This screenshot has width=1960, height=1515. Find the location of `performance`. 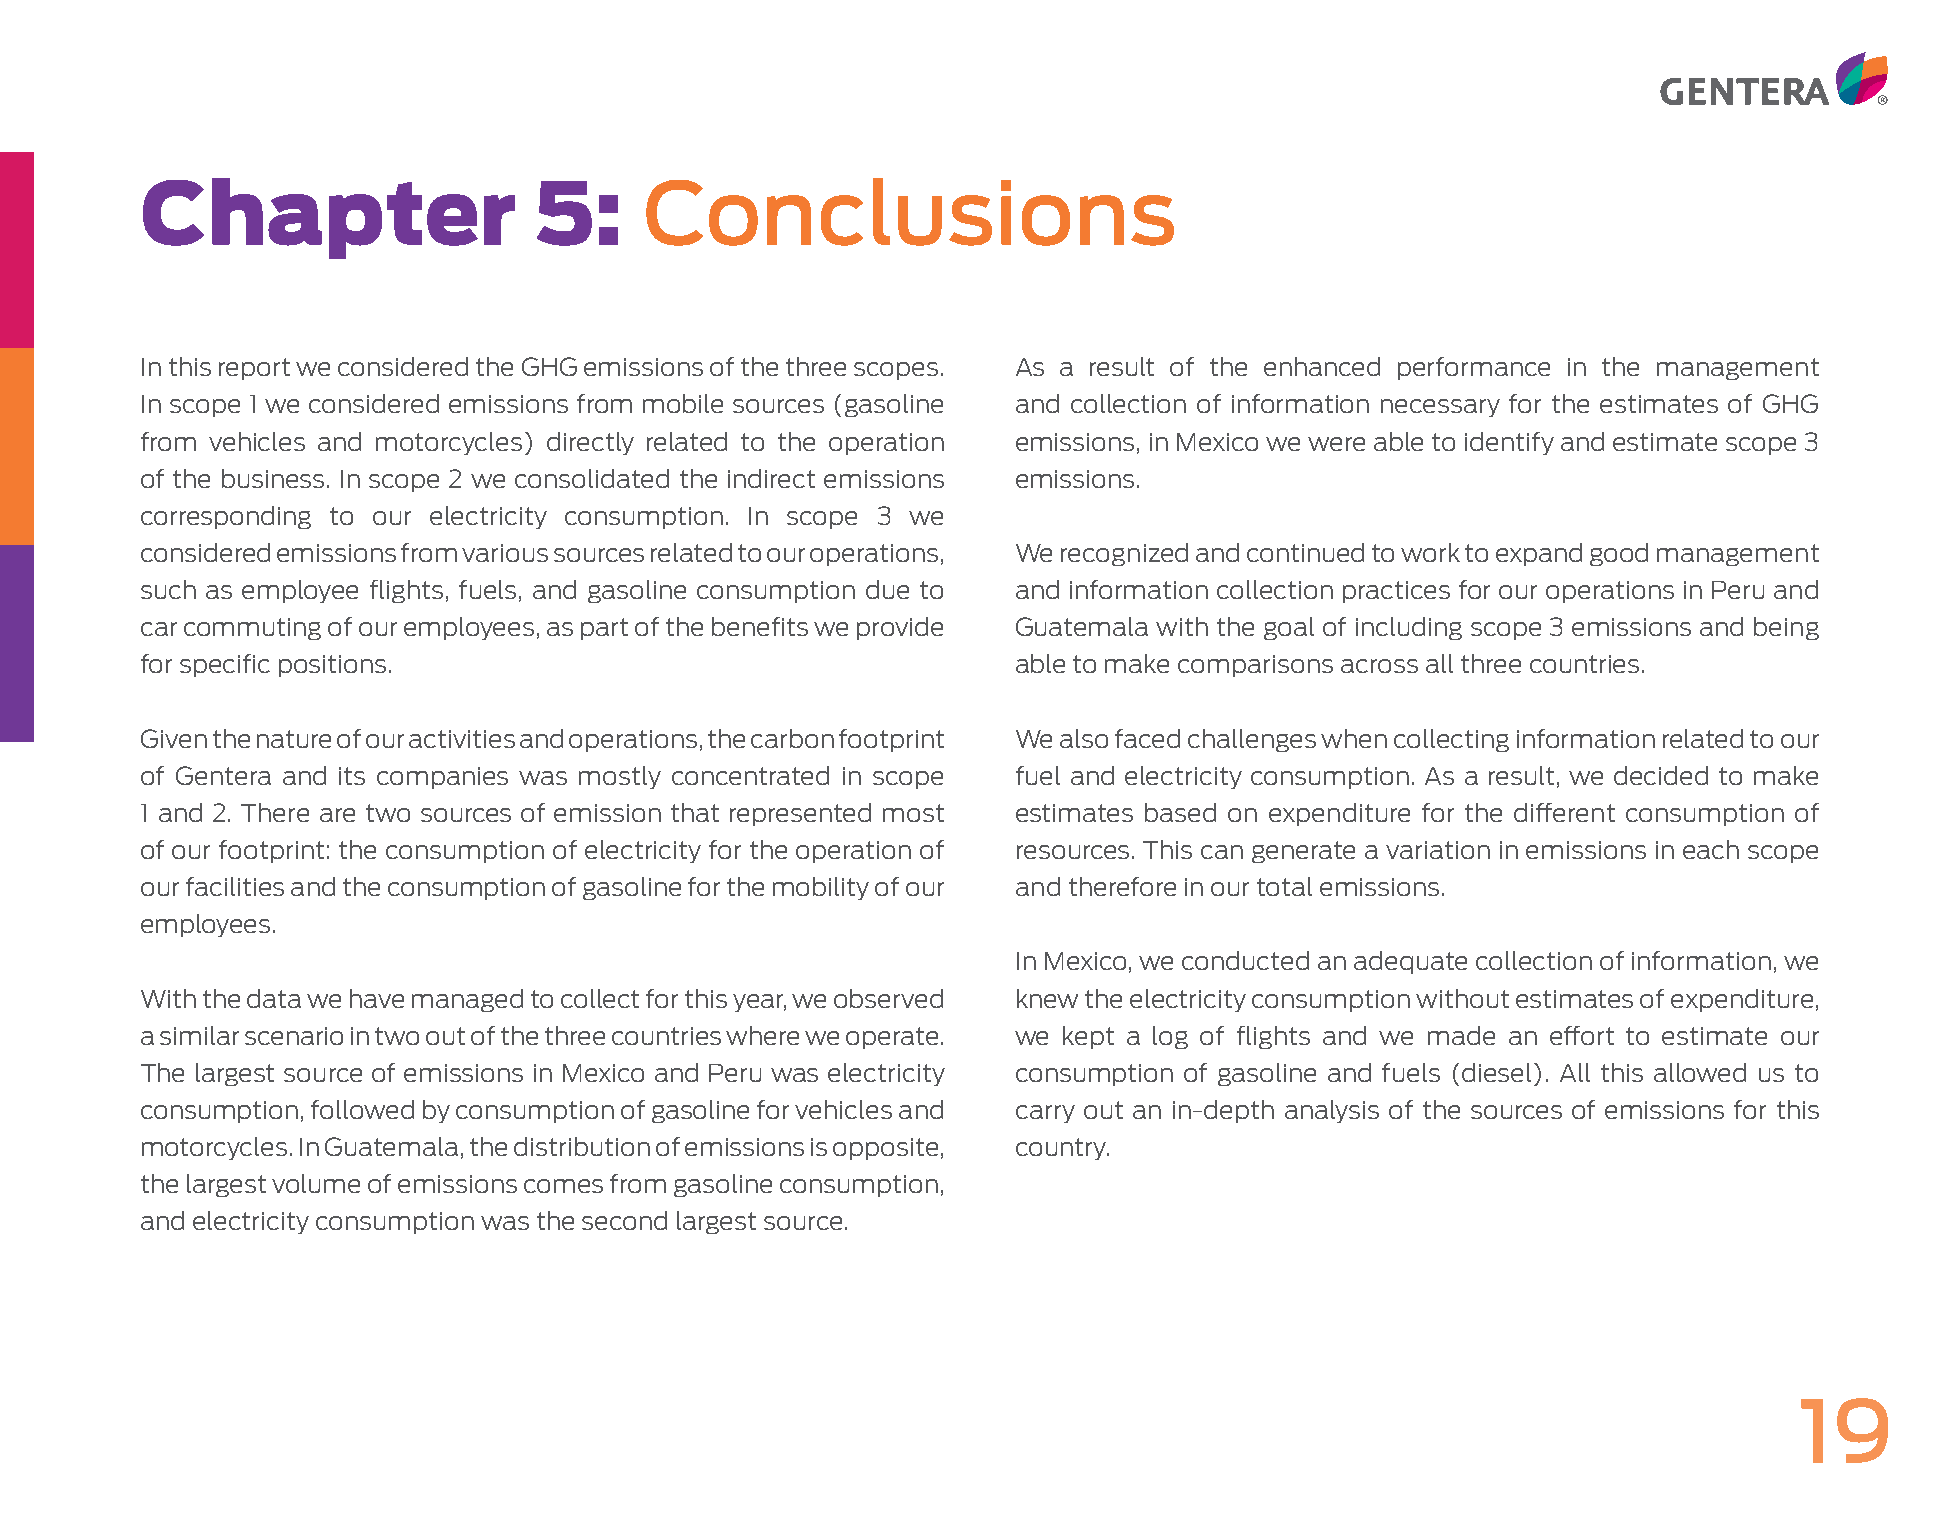

performance is located at coordinates (1474, 368).
